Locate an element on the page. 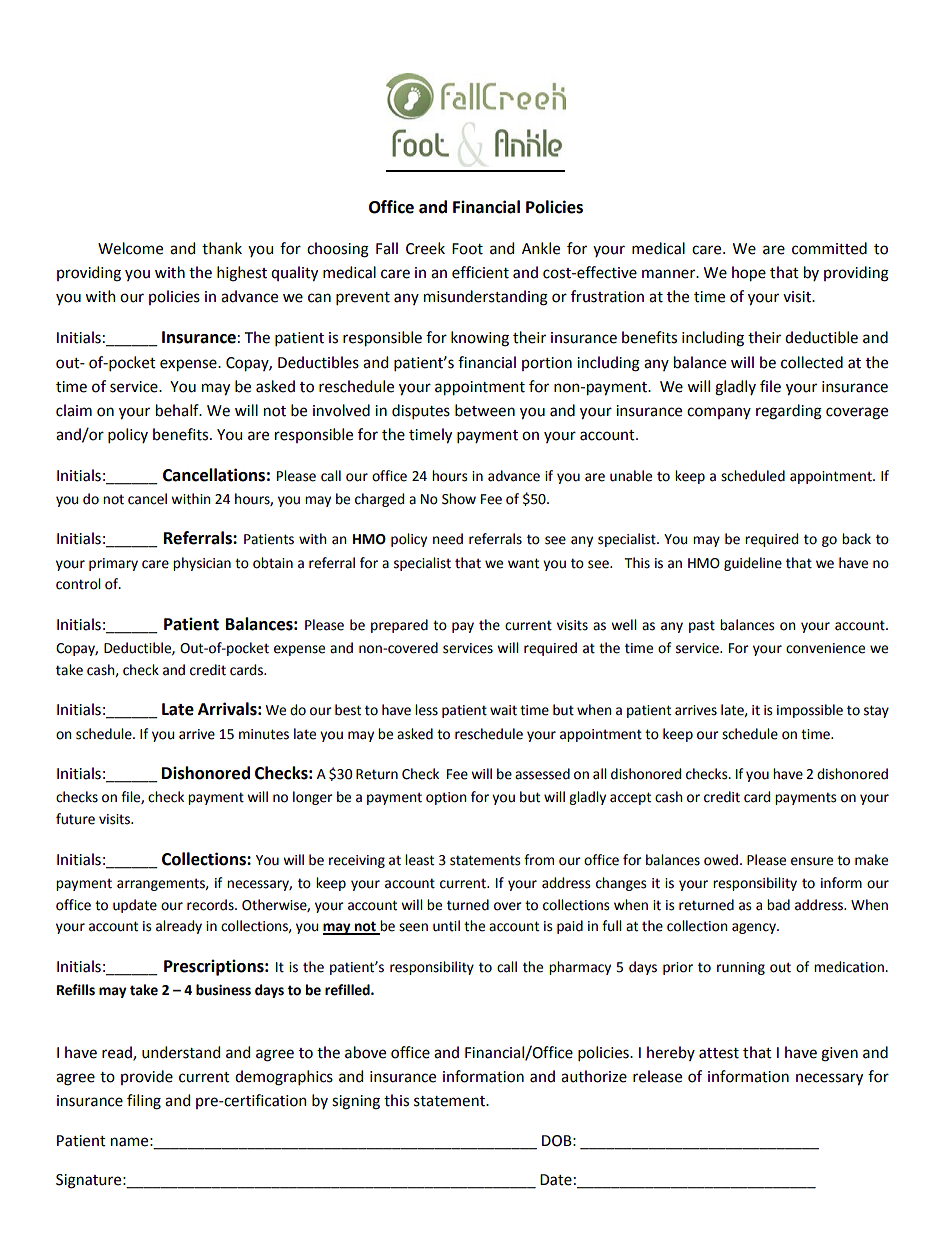 Image resolution: width=952 pixels, height=1233 pixels. efficient is located at coordinates (480, 272).
